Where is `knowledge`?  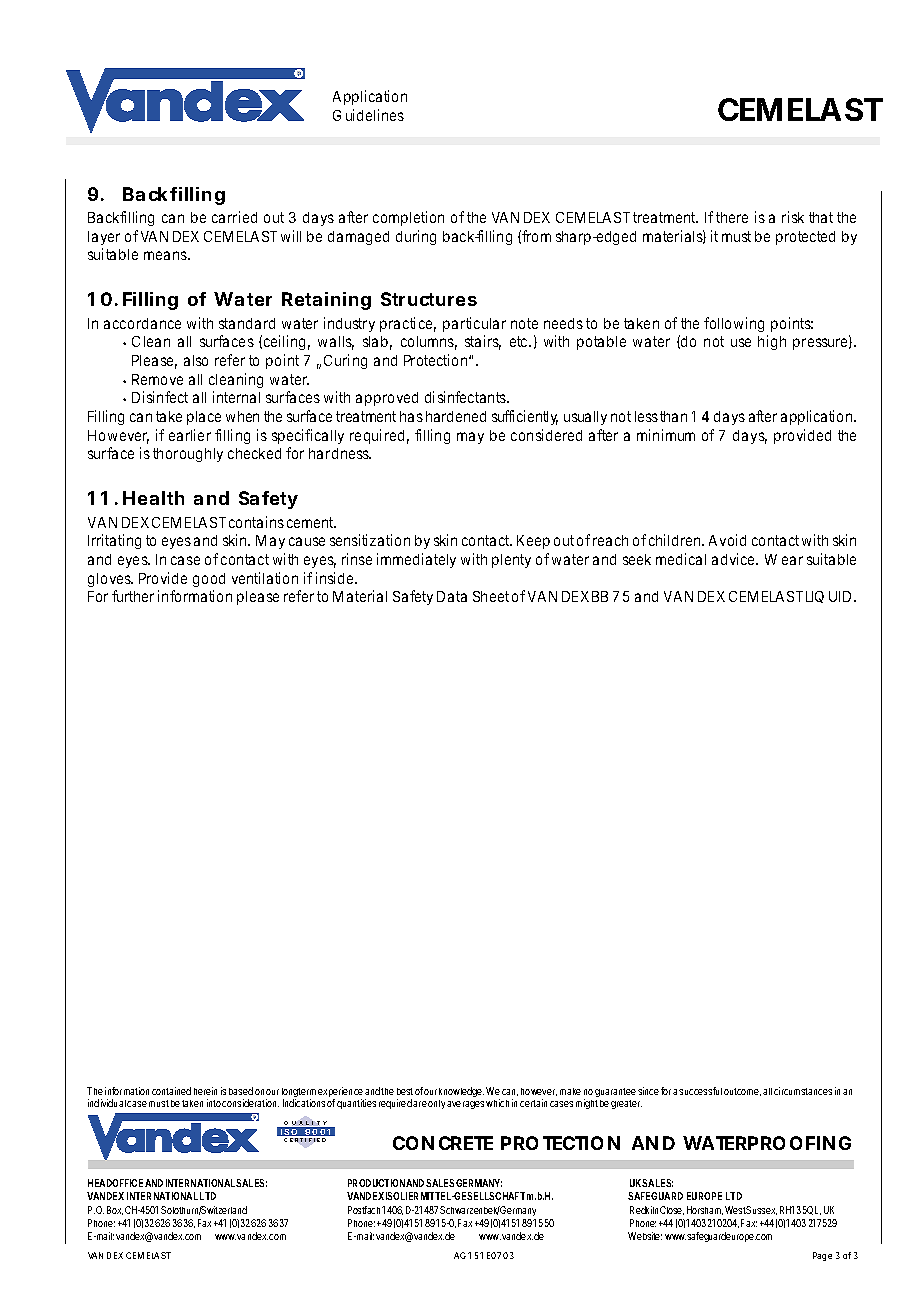
knowledge is located at coordinates (461, 1094).
